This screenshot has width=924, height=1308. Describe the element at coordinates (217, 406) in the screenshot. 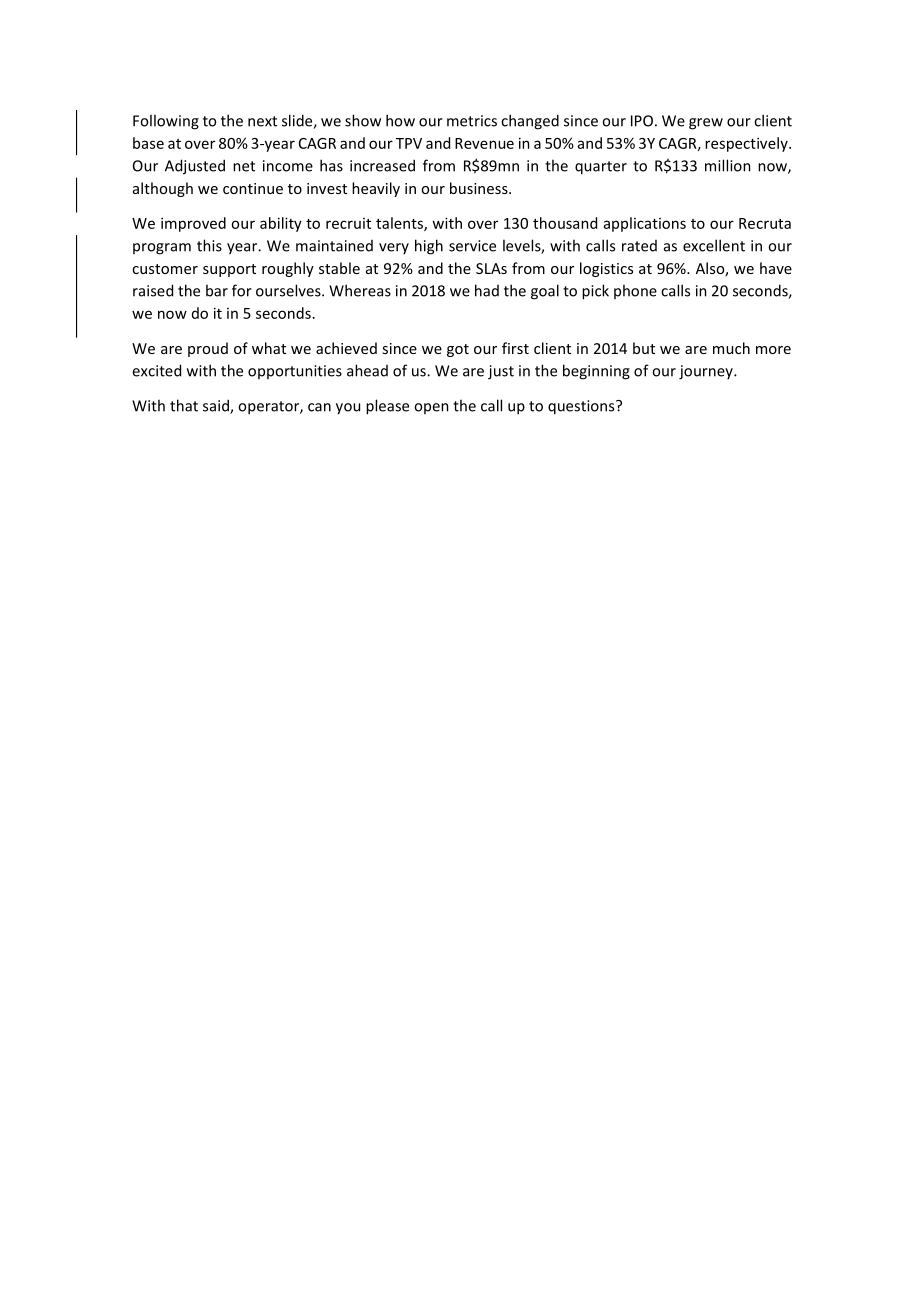

I see `said` at that location.
